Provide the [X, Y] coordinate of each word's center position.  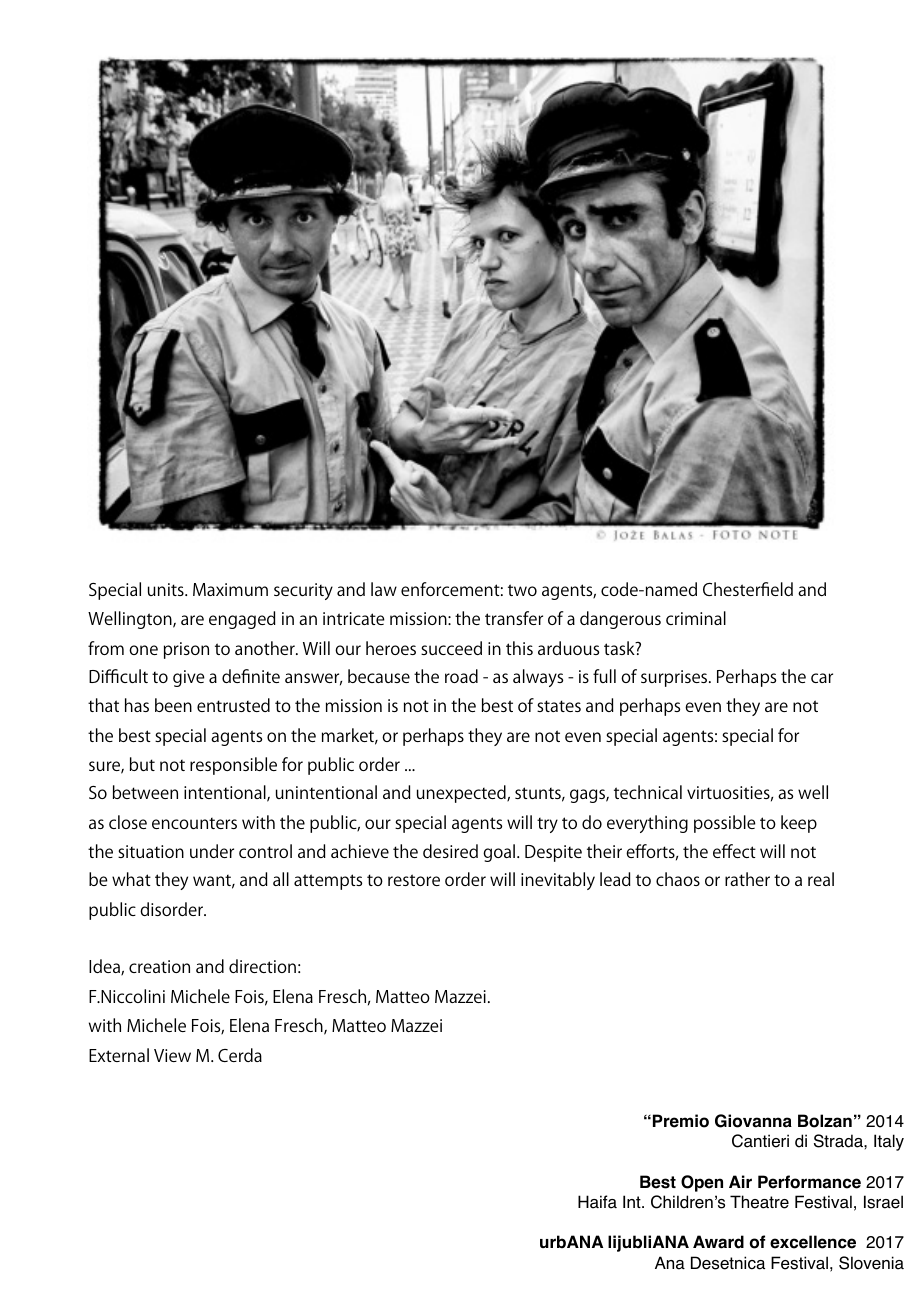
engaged [242, 620]
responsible [233, 766]
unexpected [462, 794]
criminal [696, 618]
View [172, 1055]
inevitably [558, 881]
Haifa [597, 1202]
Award [718, 1242]
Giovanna [753, 1121]
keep [799, 824]
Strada [839, 1141]
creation [159, 966]
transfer [514, 618]
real [821, 879]
